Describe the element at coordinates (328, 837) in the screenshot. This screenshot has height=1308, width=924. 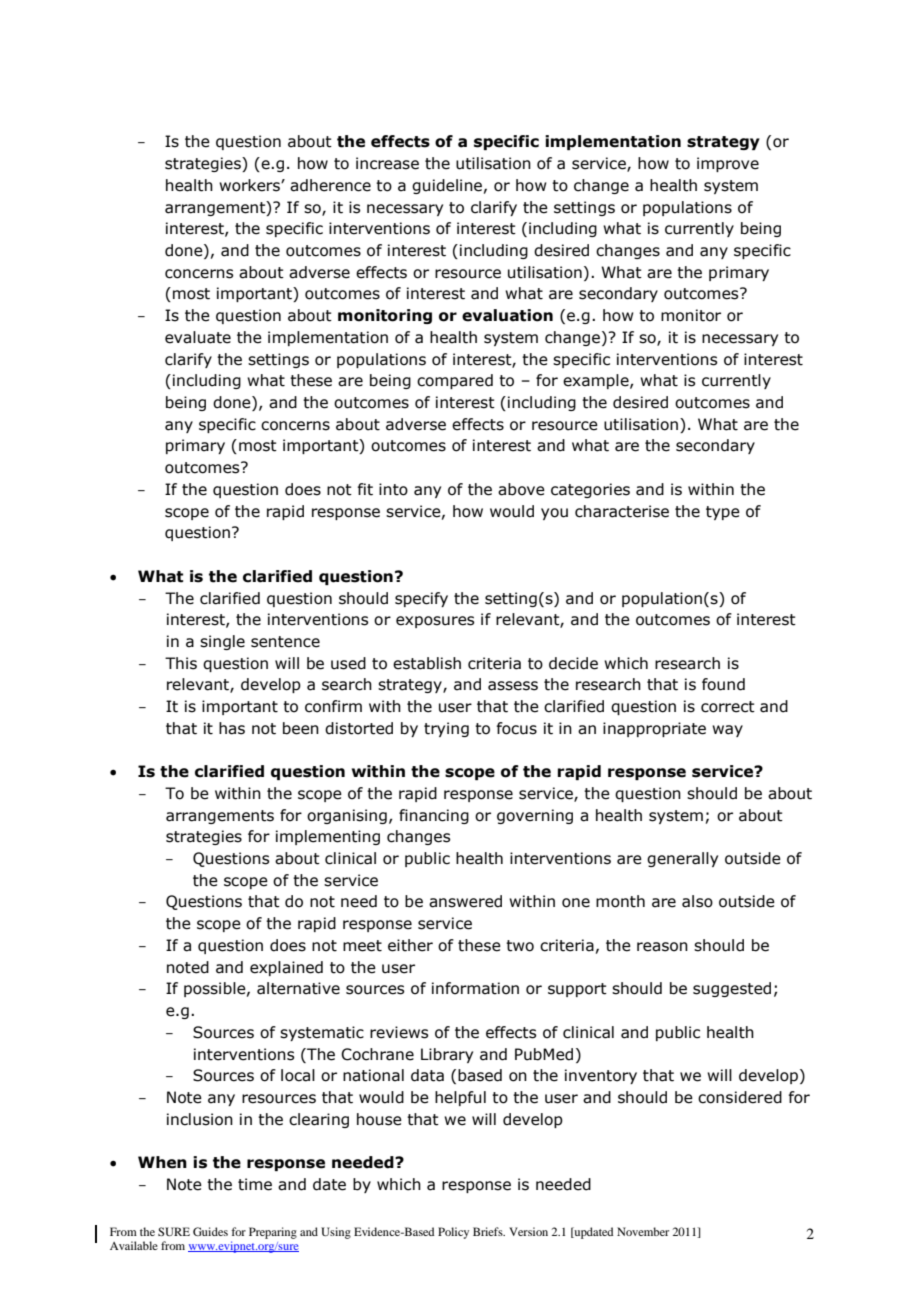
I see `implementing` at that location.
